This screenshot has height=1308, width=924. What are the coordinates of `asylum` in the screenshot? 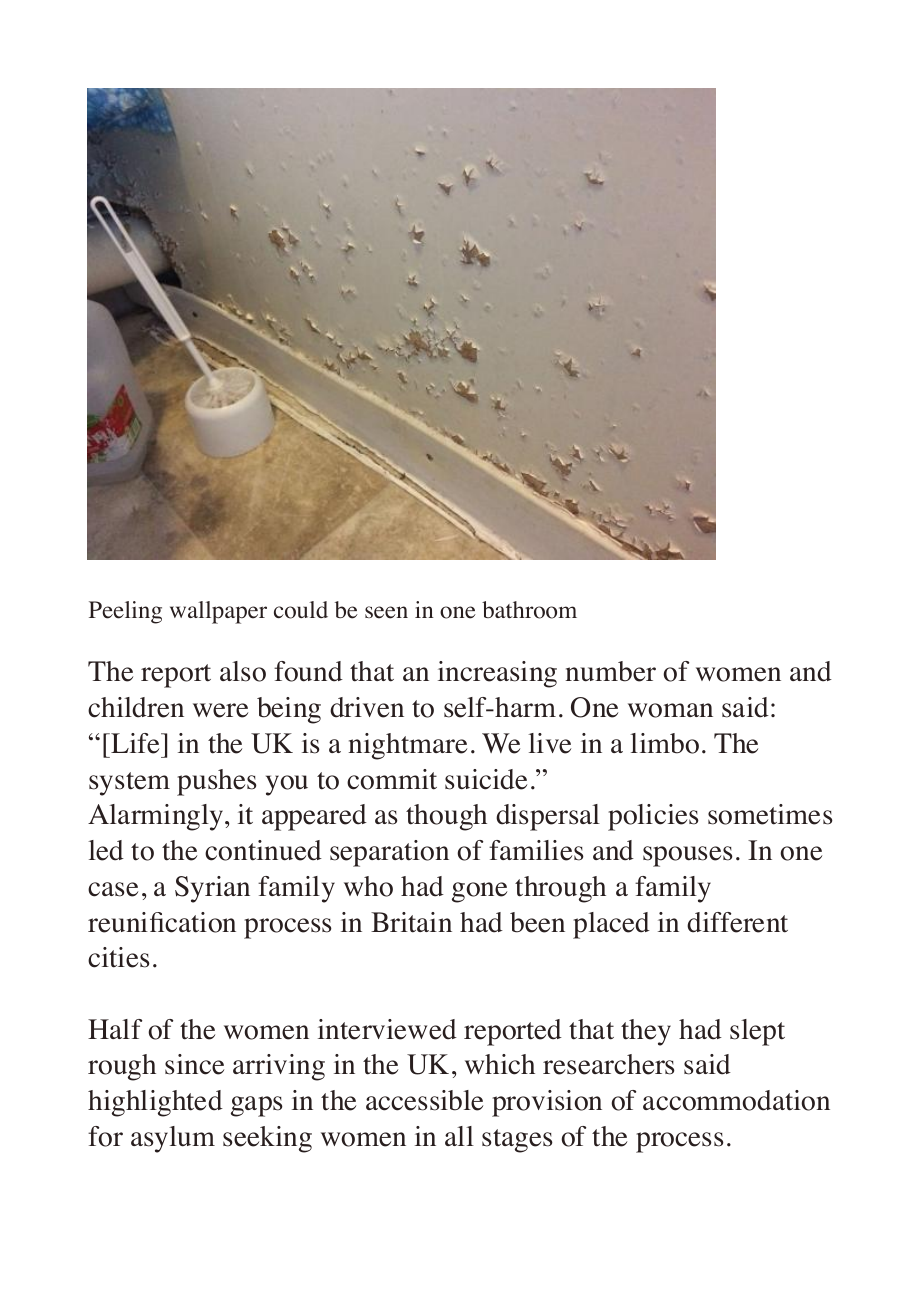 It's located at (173, 1139).
